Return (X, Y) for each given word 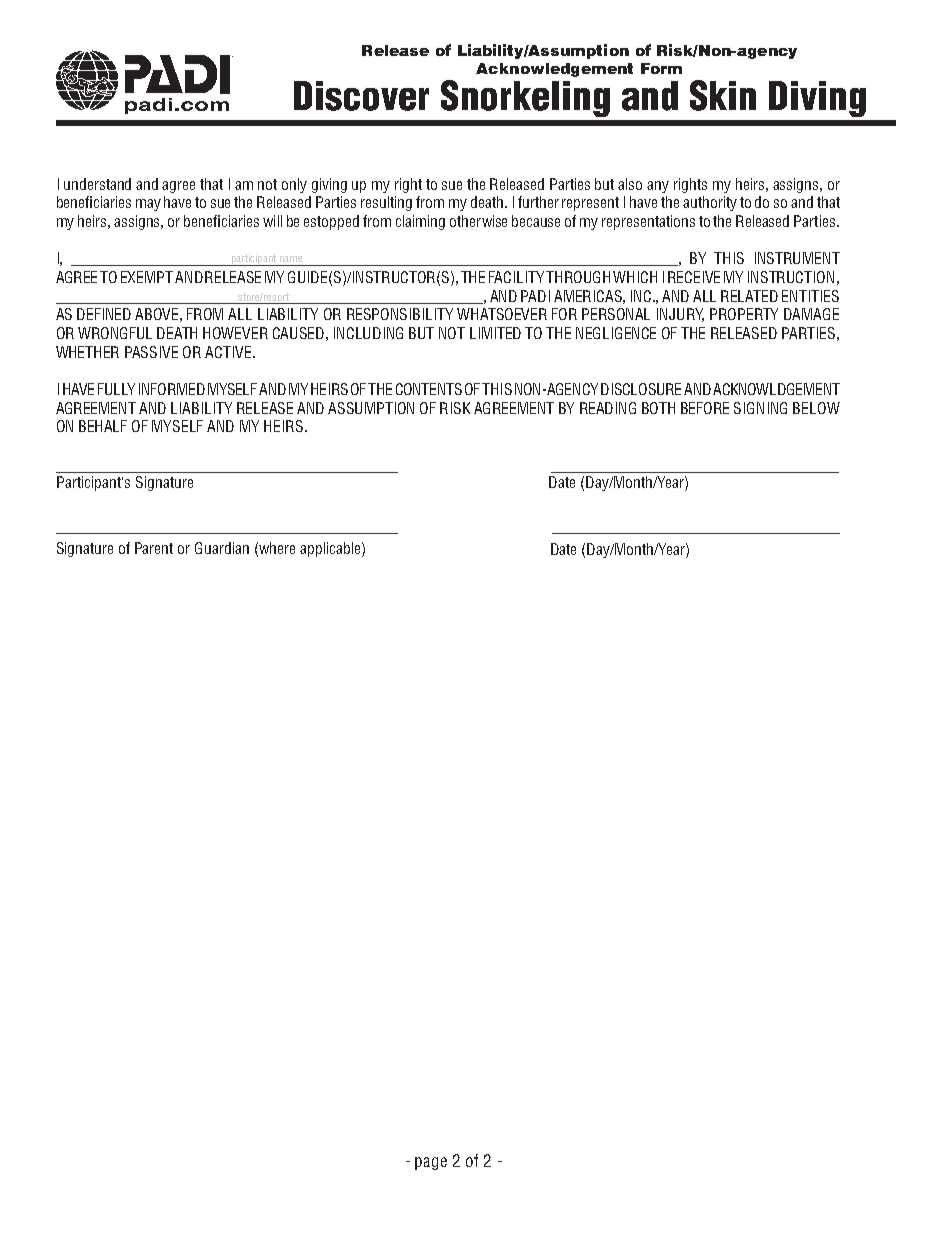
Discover (361, 96)
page (431, 1163)
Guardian (222, 548)
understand (97, 184)
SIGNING (760, 408)
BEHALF (103, 426)
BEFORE (705, 408)
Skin (723, 95)
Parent (154, 548)
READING (608, 408)
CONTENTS (429, 389)
